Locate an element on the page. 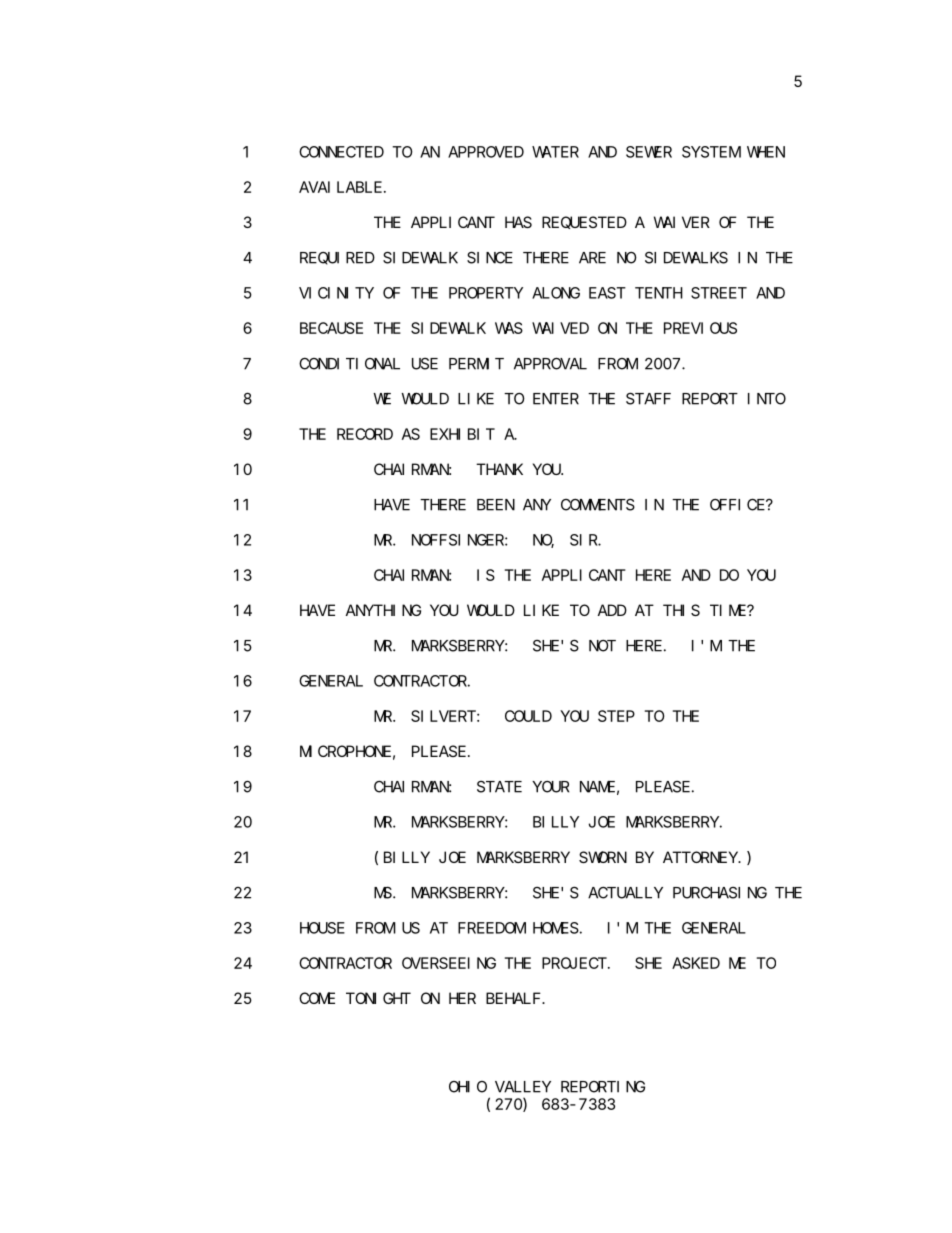  ANYTHING is located at coordinates (383, 610).
